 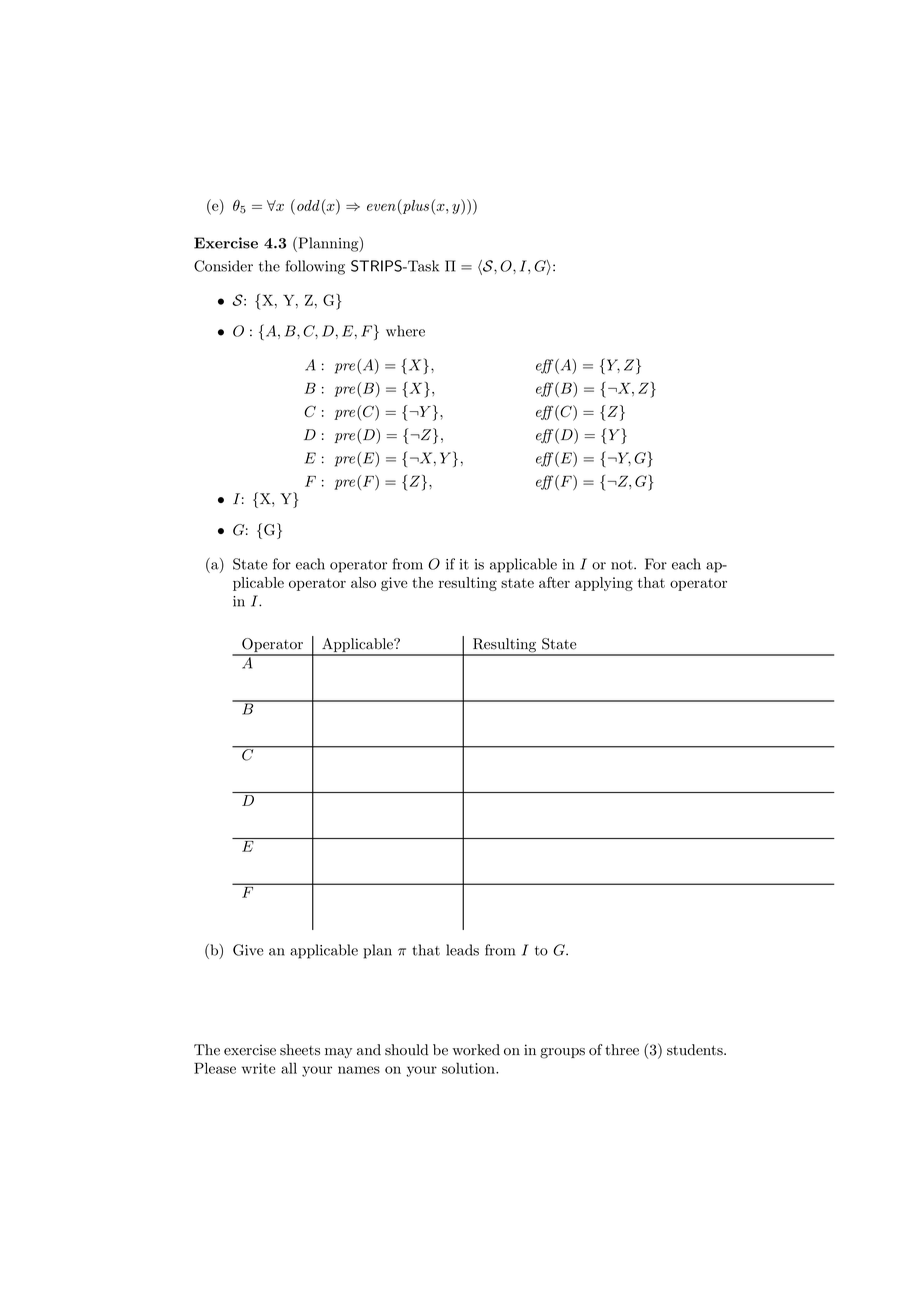 What do you see at coordinates (554, 582) in the page?
I see `after` at bounding box center [554, 582].
